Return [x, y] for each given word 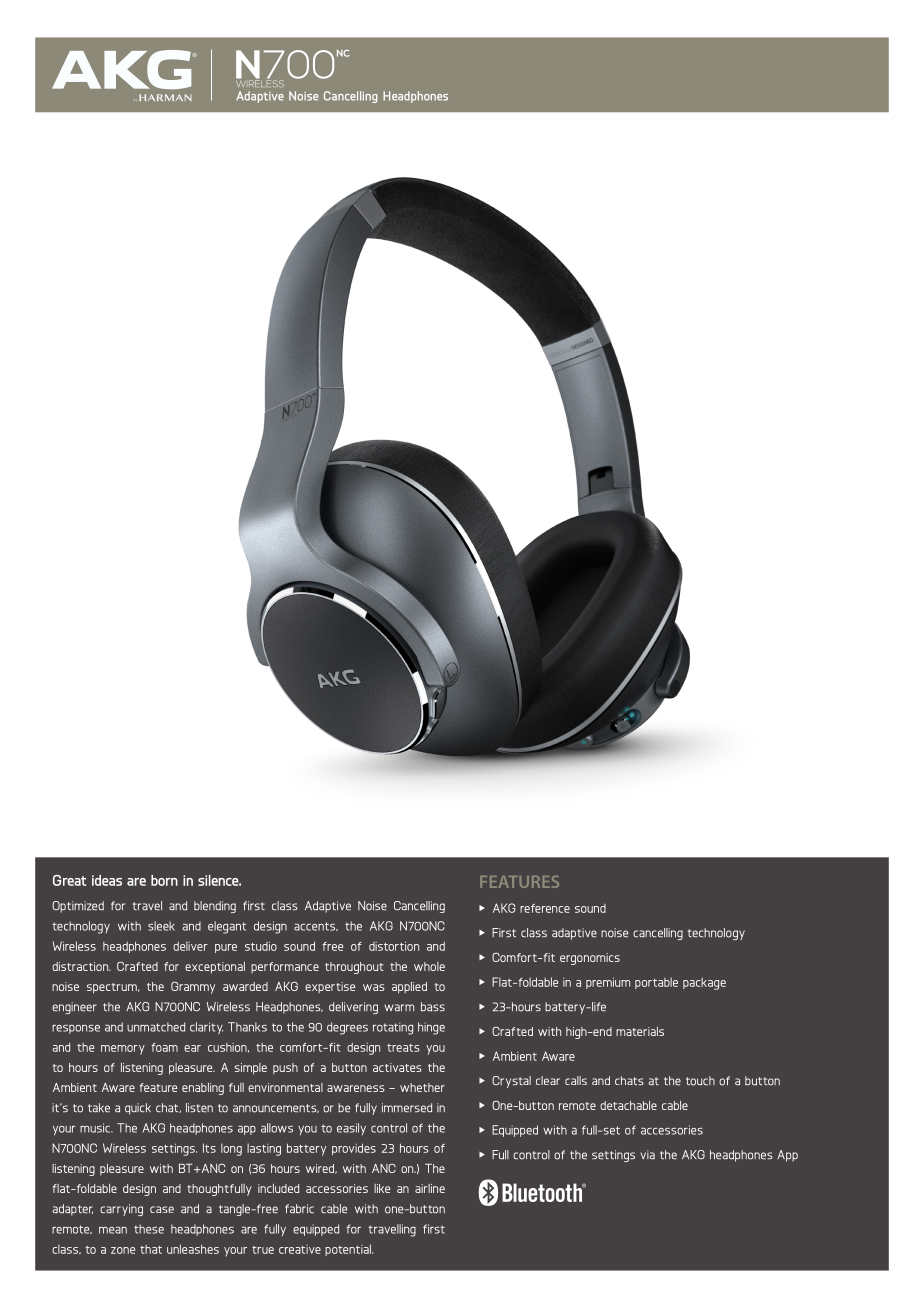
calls [576, 1080]
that [151, 1249]
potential [349, 1250]
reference [545, 908]
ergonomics [590, 959]
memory [123, 1050]
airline [430, 1188]
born [164, 880]
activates [397, 1067]
